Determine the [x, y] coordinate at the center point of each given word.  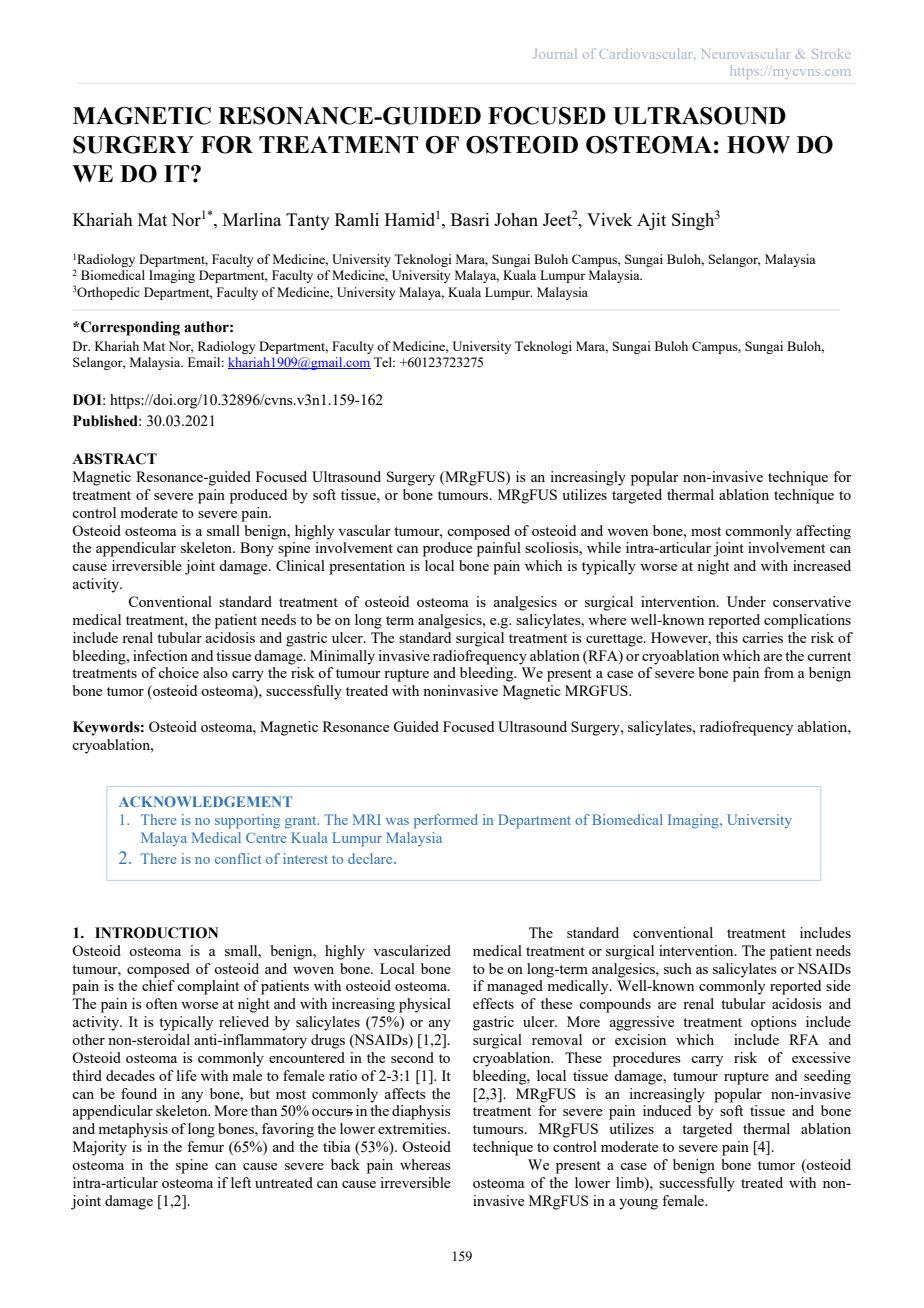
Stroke [831, 53]
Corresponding [130, 328]
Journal [555, 54]
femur [205, 1146]
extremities [413, 1128]
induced [667, 1110]
